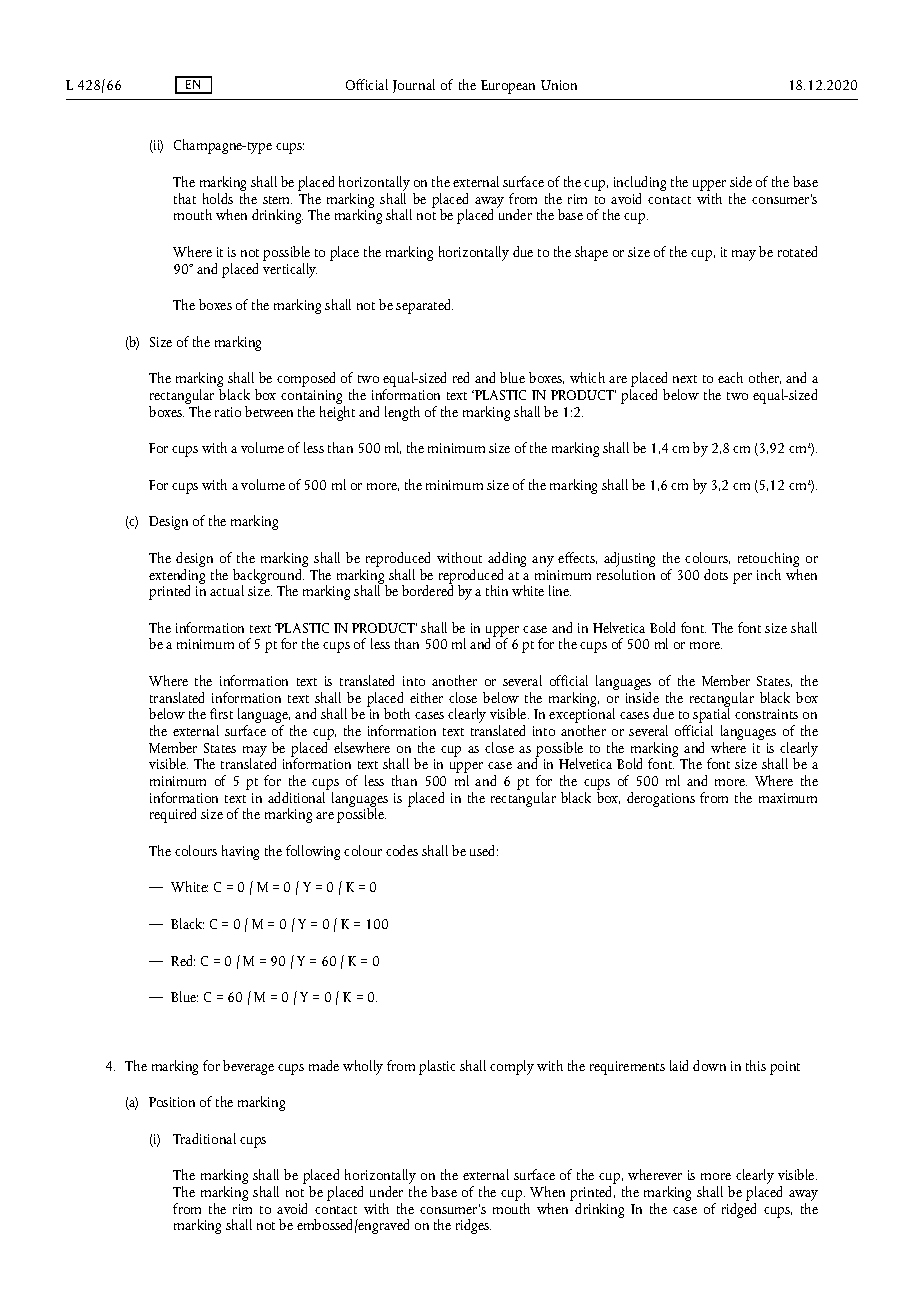 The height and width of the document is (1308, 924). I want to click on codes, so click(402, 850).
